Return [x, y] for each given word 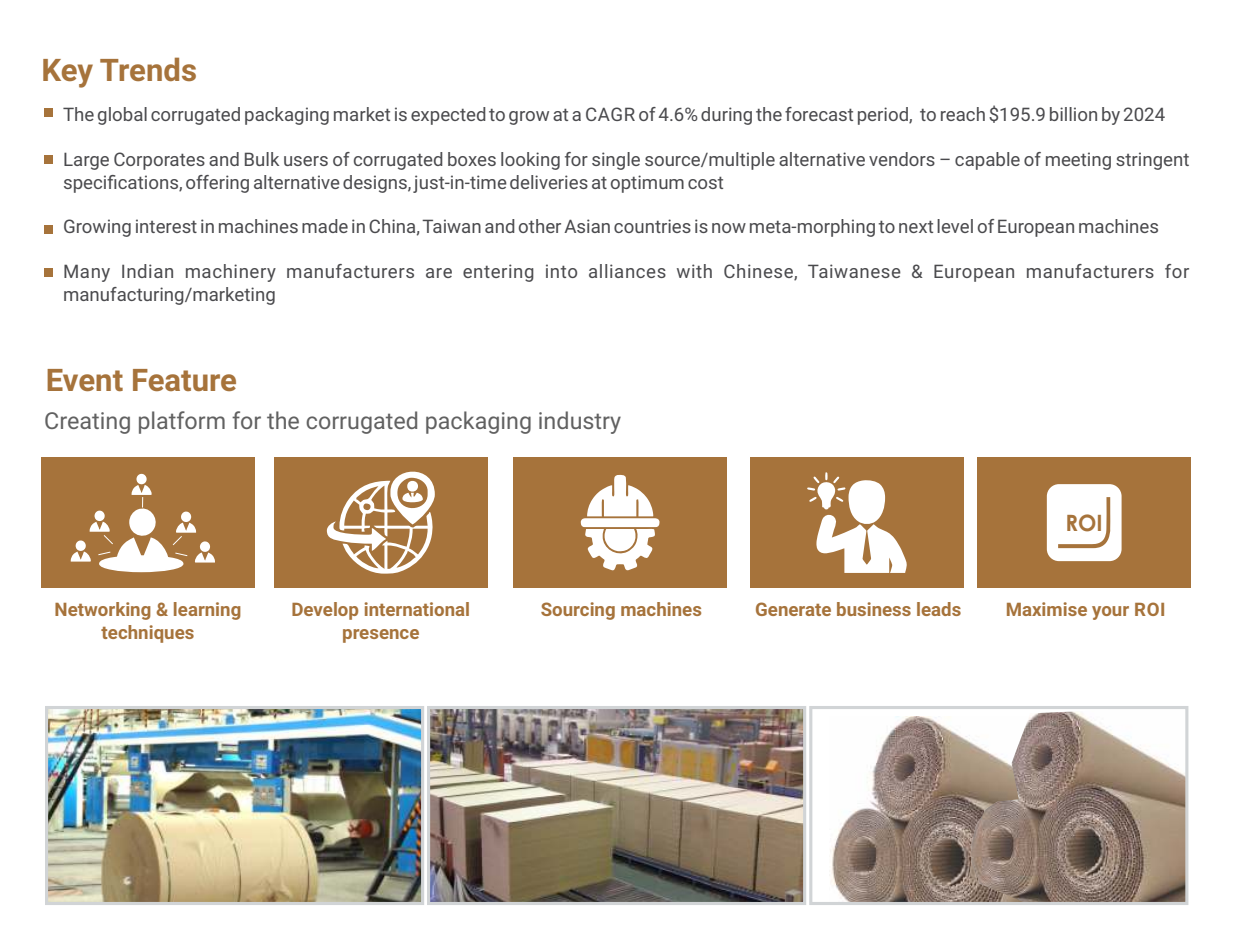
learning [207, 611]
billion [1073, 114]
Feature [184, 380]
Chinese [759, 272]
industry [580, 422]
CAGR [610, 114]
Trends [148, 69]
